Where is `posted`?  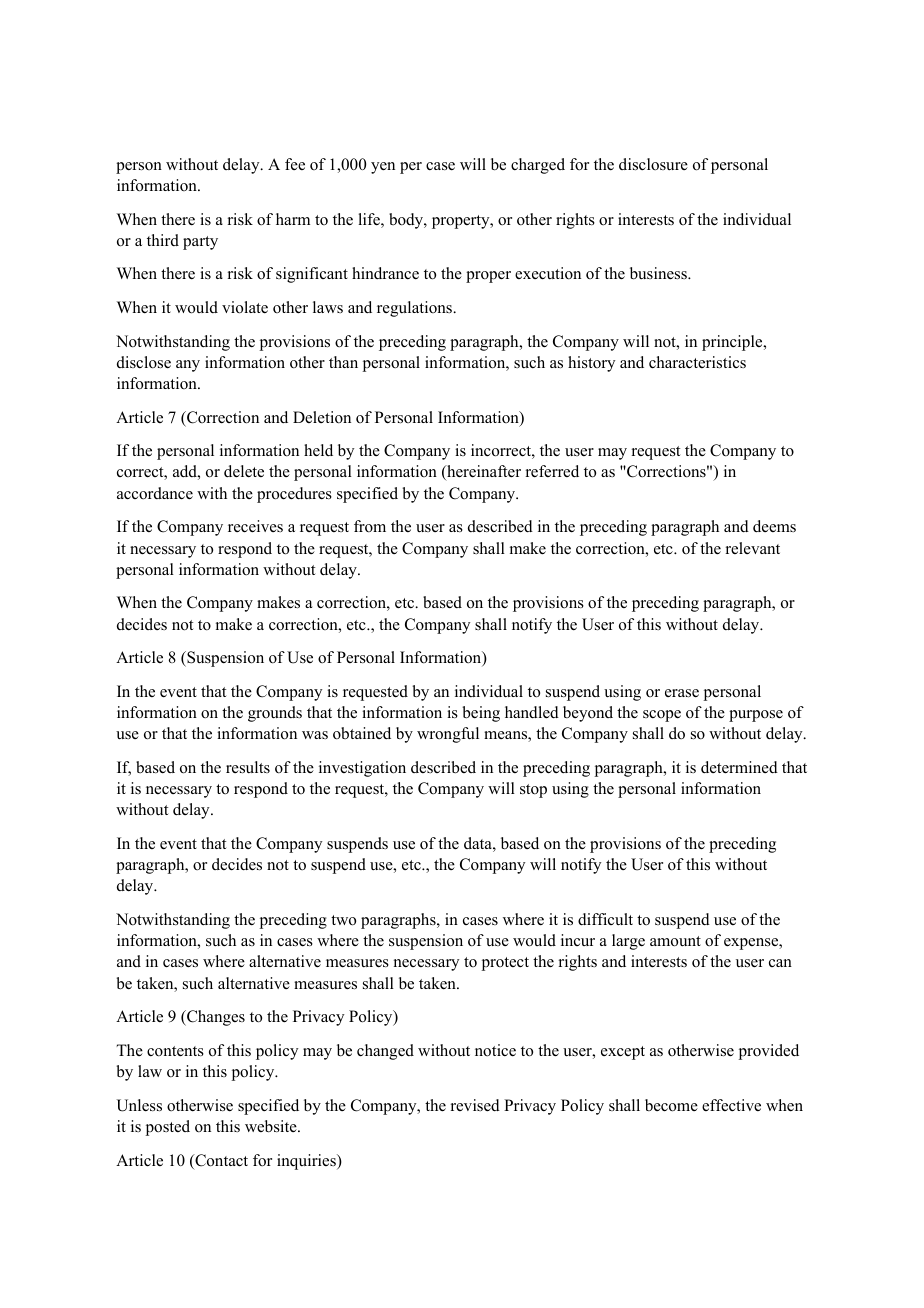 posted is located at coordinates (168, 1128).
